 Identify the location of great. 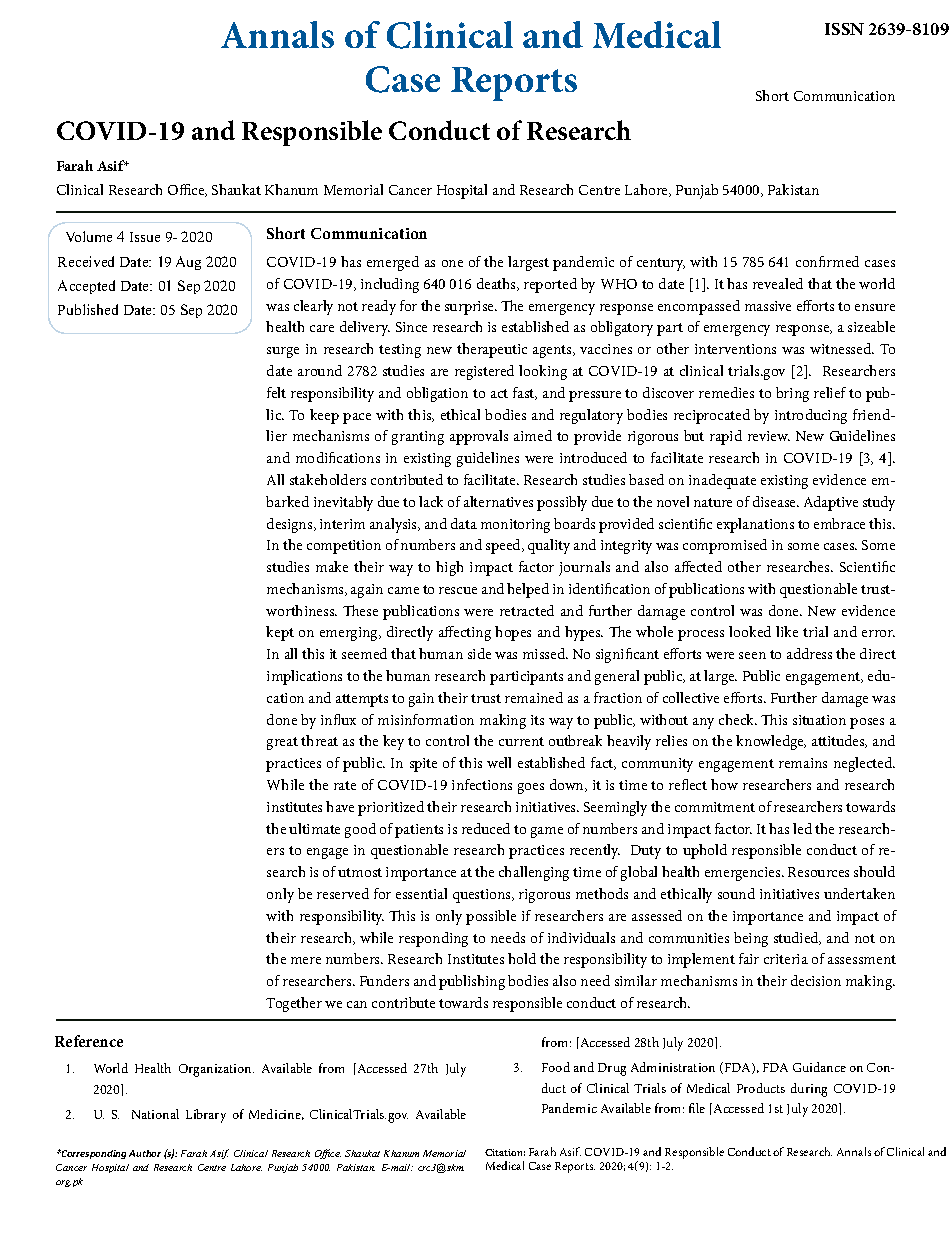
(282, 743).
